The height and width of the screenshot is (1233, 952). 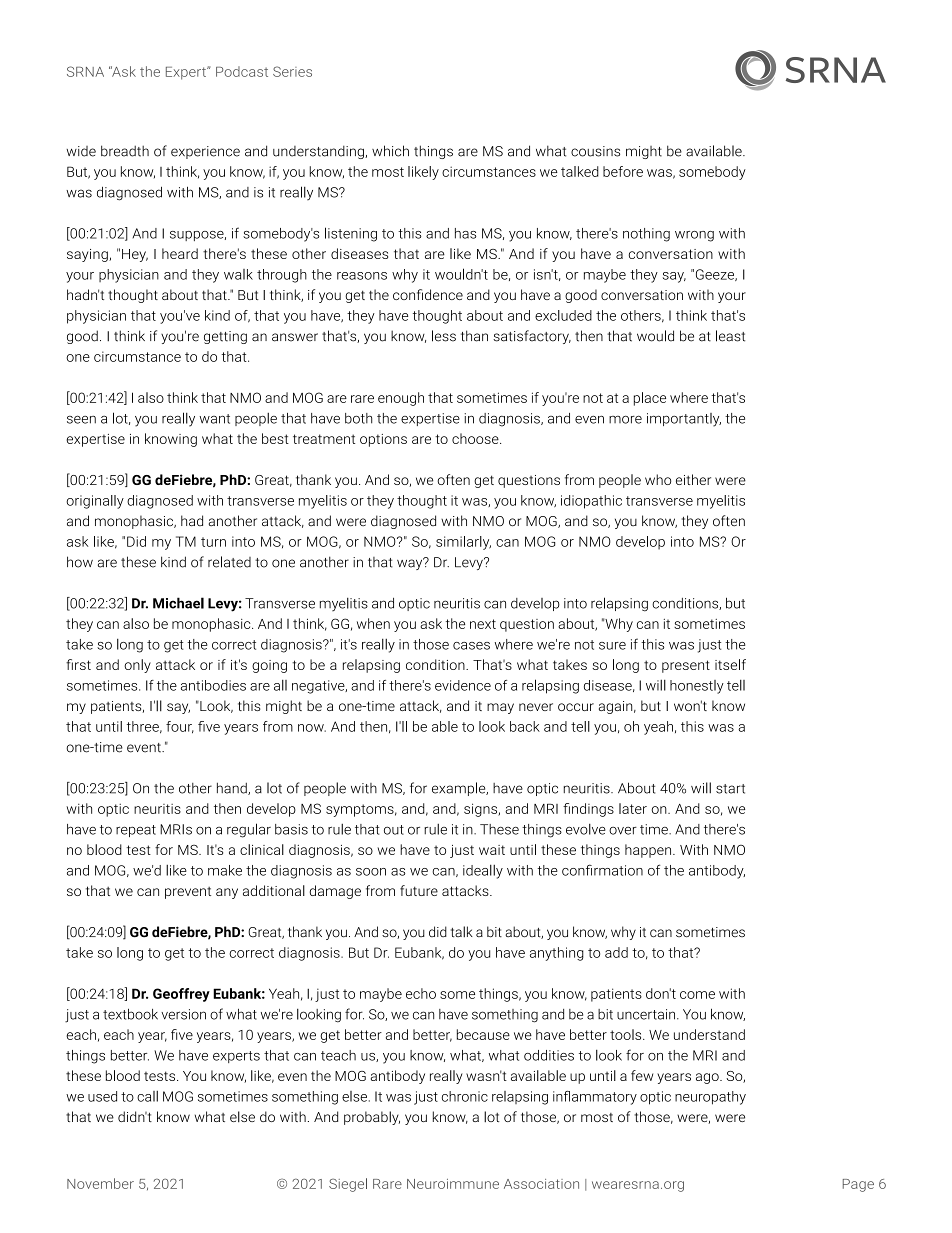 What do you see at coordinates (693, 479) in the screenshot?
I see `either` at bounding box center [693, 479].
